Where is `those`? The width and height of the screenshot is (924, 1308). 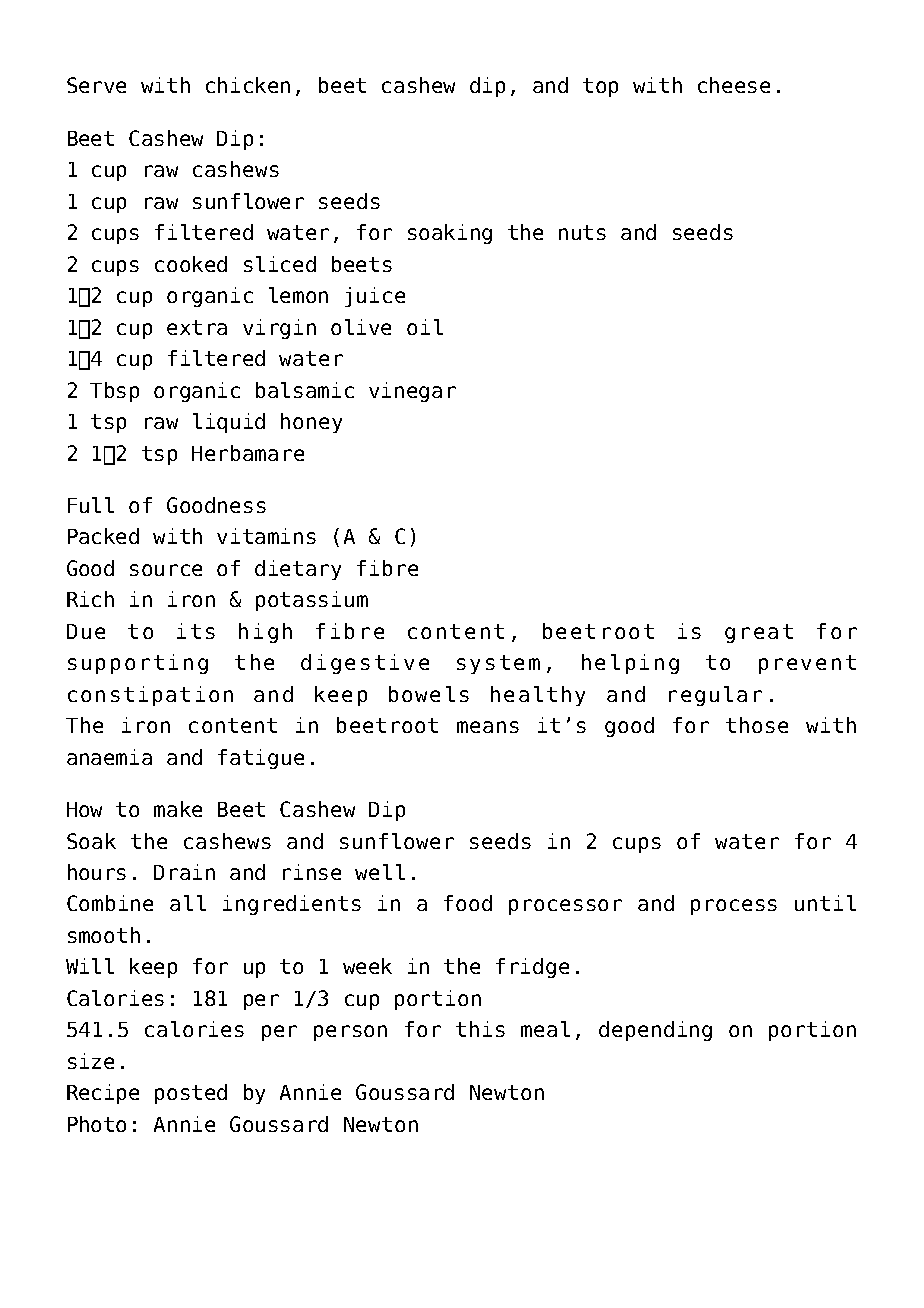 those is located at coordinates (757, 725).
